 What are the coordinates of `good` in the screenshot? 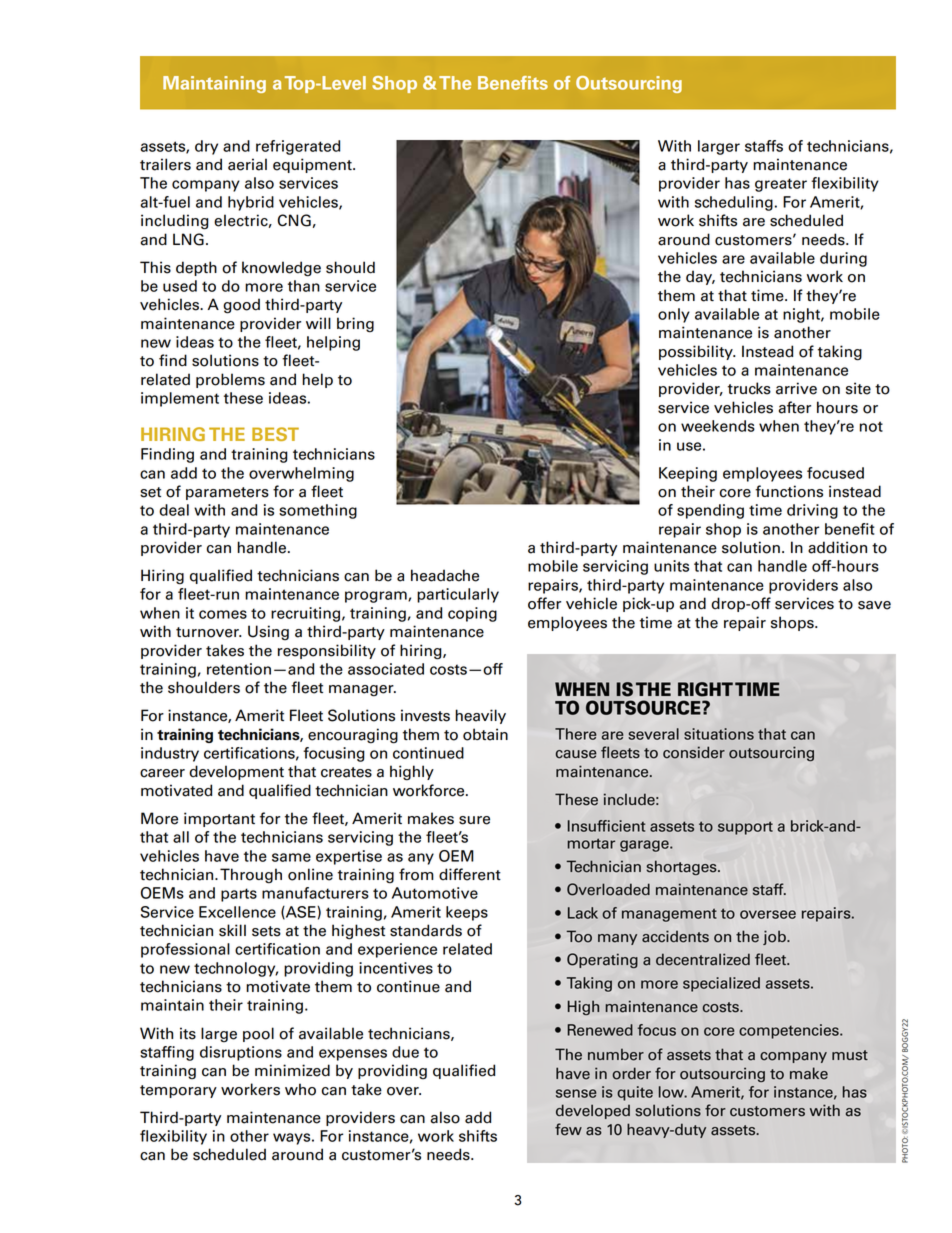 It's located at (241, 306).
